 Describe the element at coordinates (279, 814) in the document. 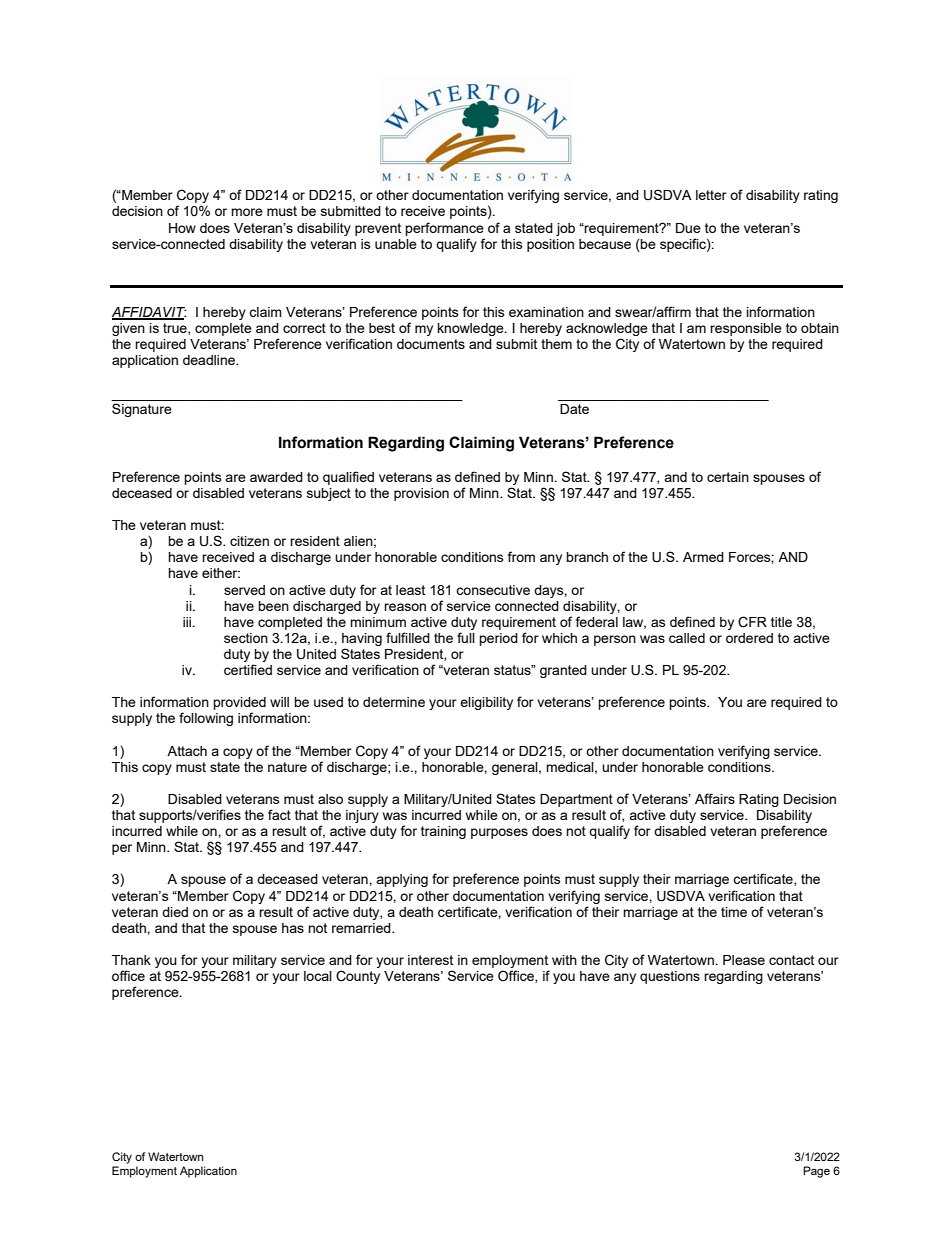

I see `fact` at that location.
